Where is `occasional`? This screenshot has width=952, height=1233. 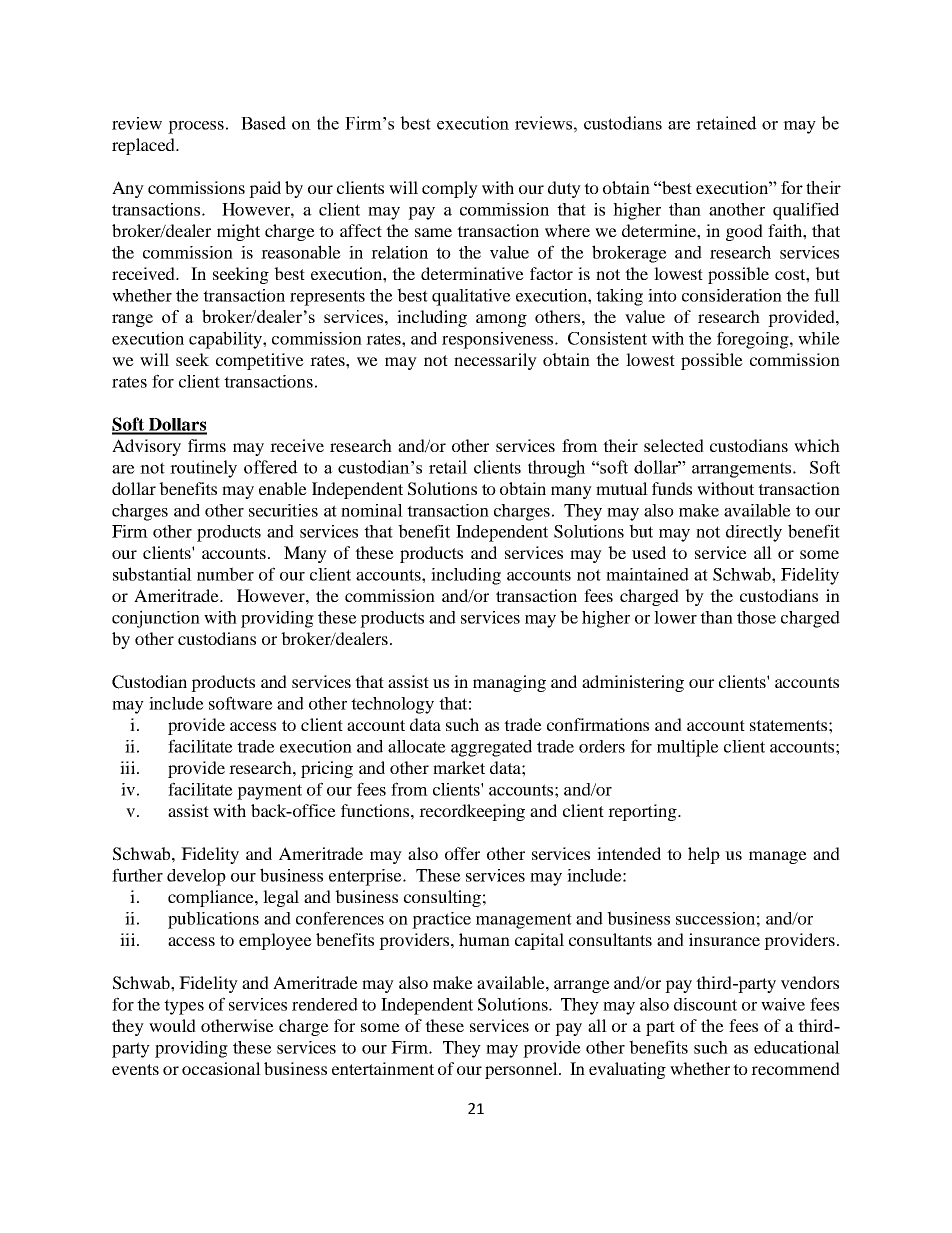 occasional is located at coordinates (221, 1068).
